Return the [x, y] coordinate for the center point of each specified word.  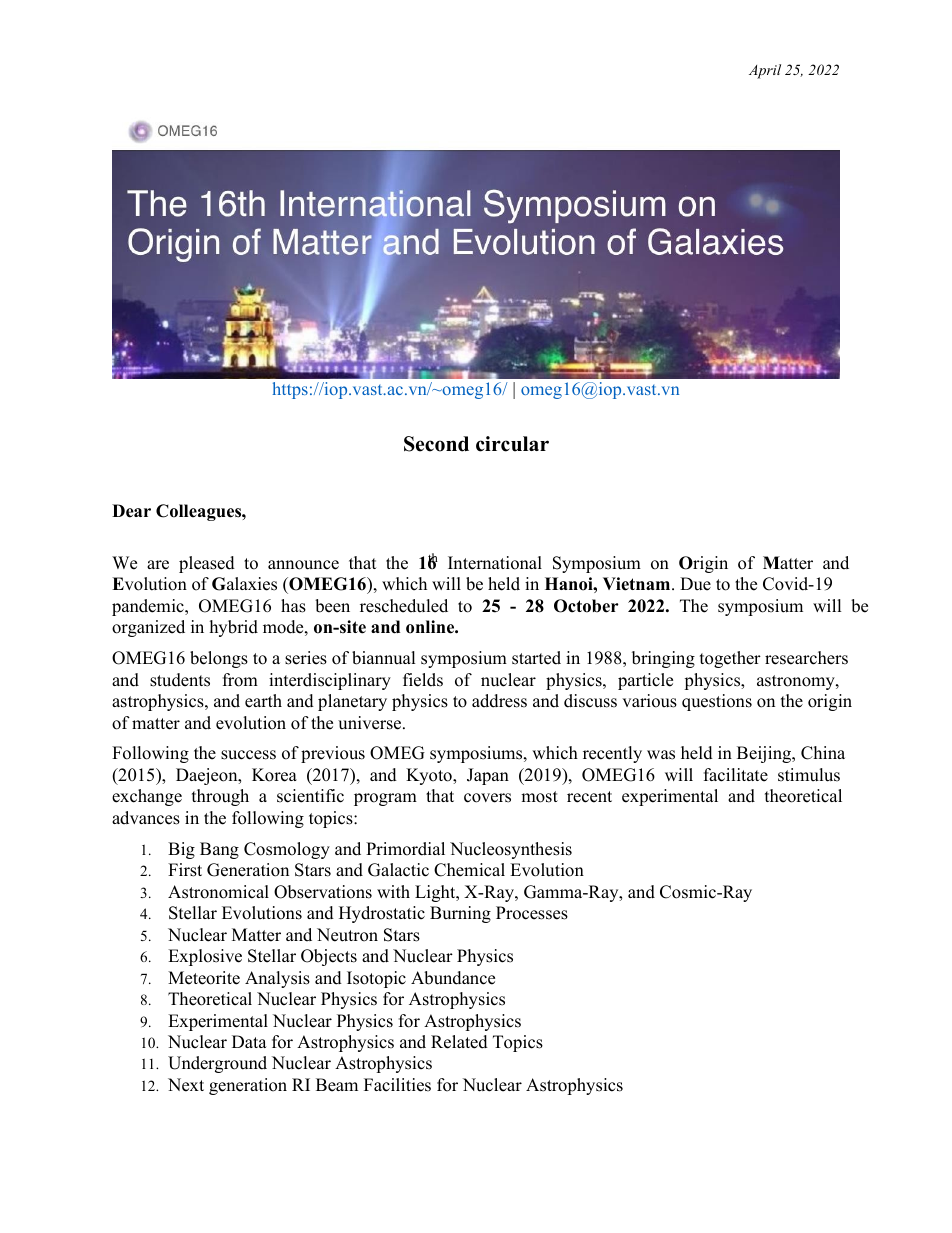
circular [512, 444]
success [248, 755]
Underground [217, 1064]
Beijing [765, 754]
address [499, 701]
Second [436, 444]
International [495, 563]
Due [695, 584]
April [765, 71]
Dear [131, 511]
